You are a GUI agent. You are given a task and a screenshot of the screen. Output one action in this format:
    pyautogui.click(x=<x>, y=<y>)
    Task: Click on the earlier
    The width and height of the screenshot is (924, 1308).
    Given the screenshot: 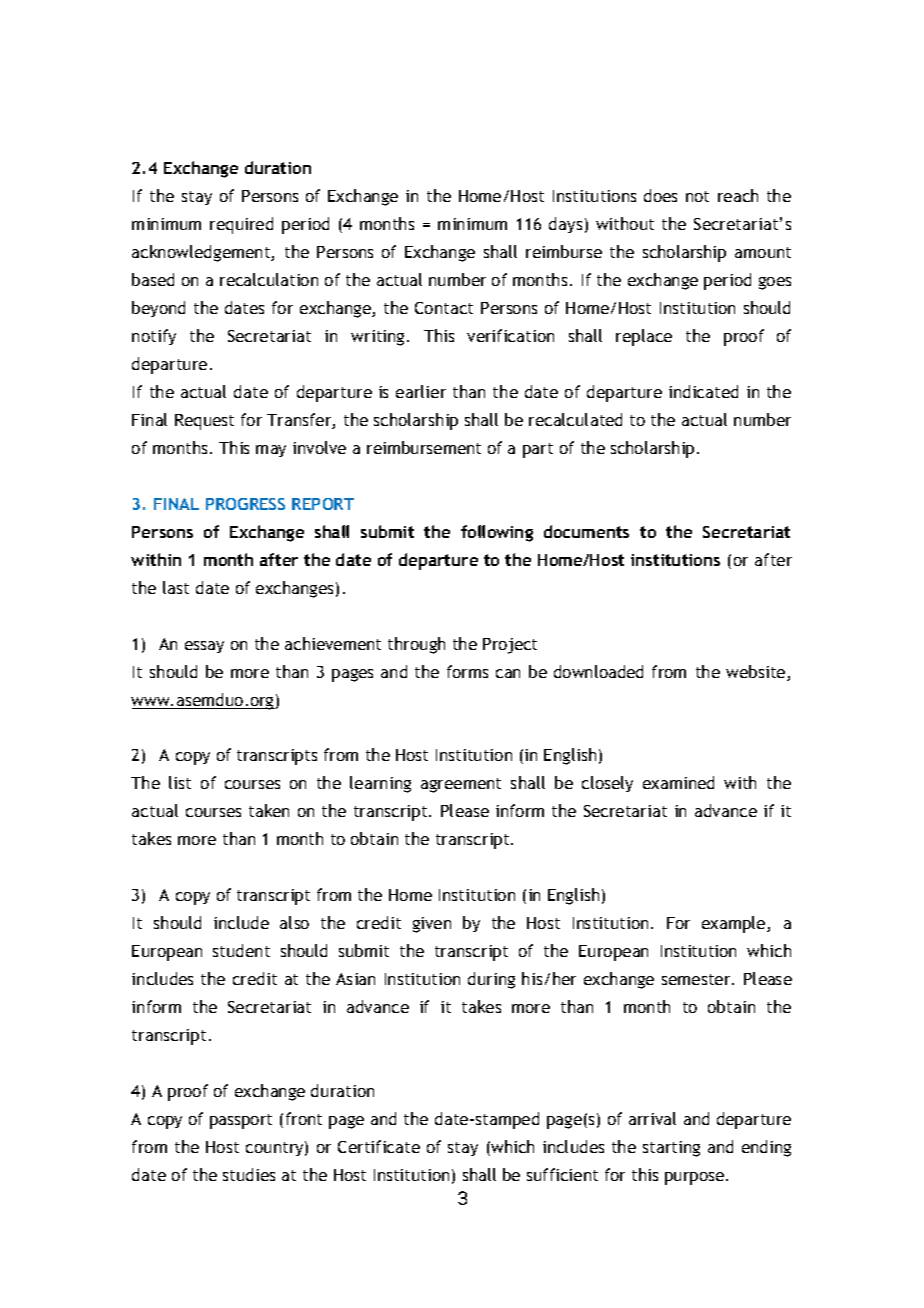 What is the action you would take?
    pyautogui.click(x=421, y=391)
